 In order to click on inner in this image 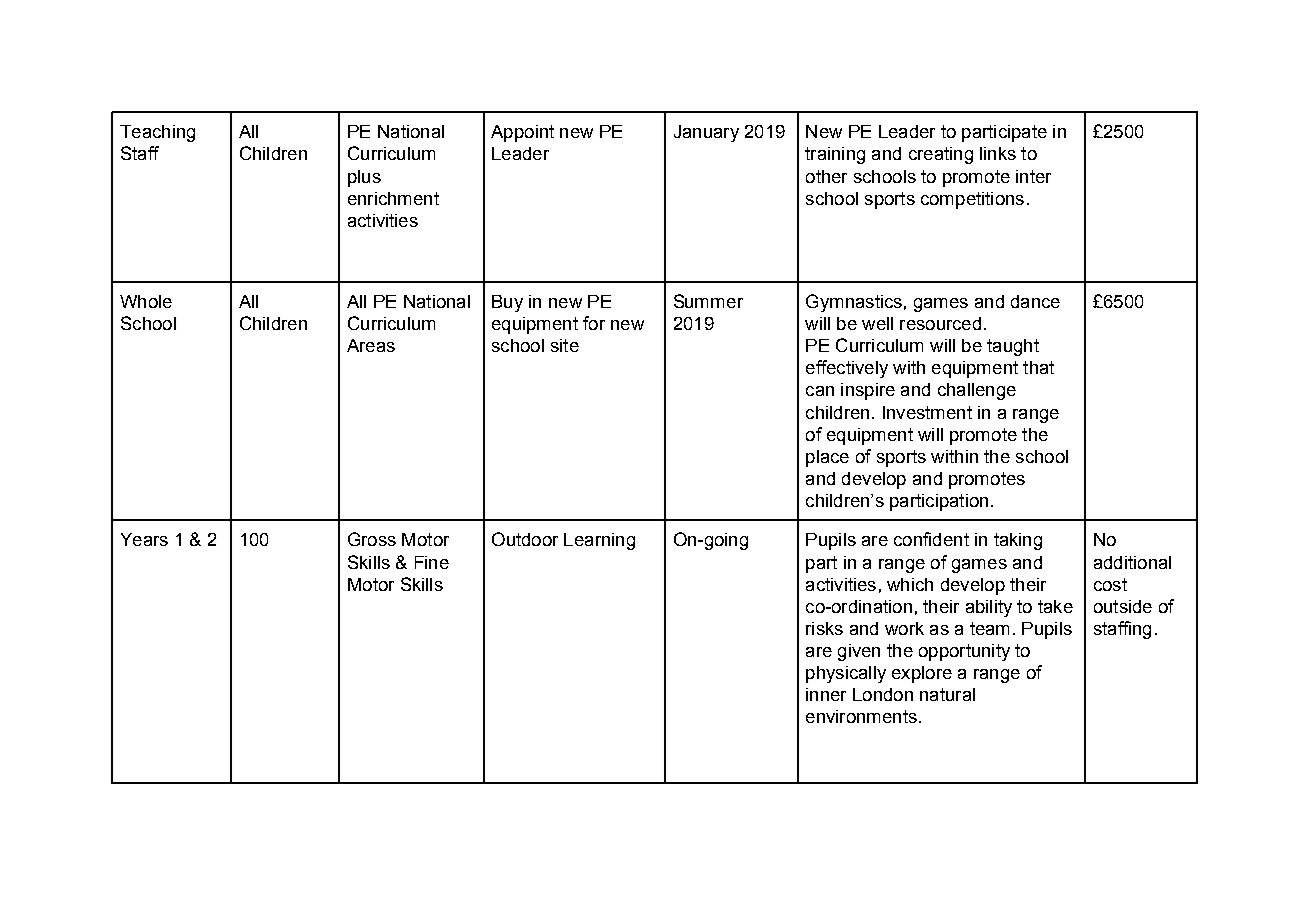, I will do `click(826, 694)`.
